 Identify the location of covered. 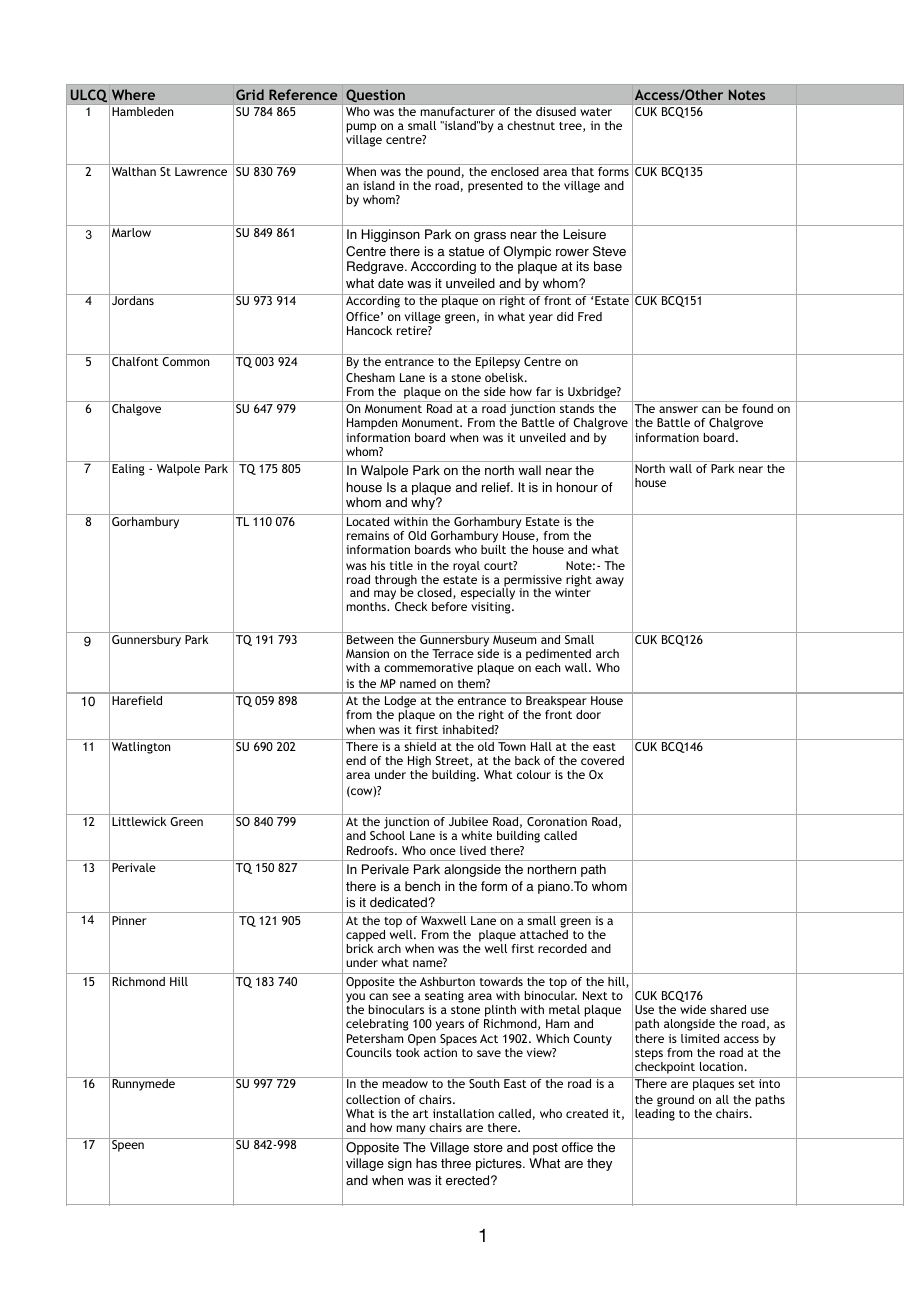
(602, 760).
